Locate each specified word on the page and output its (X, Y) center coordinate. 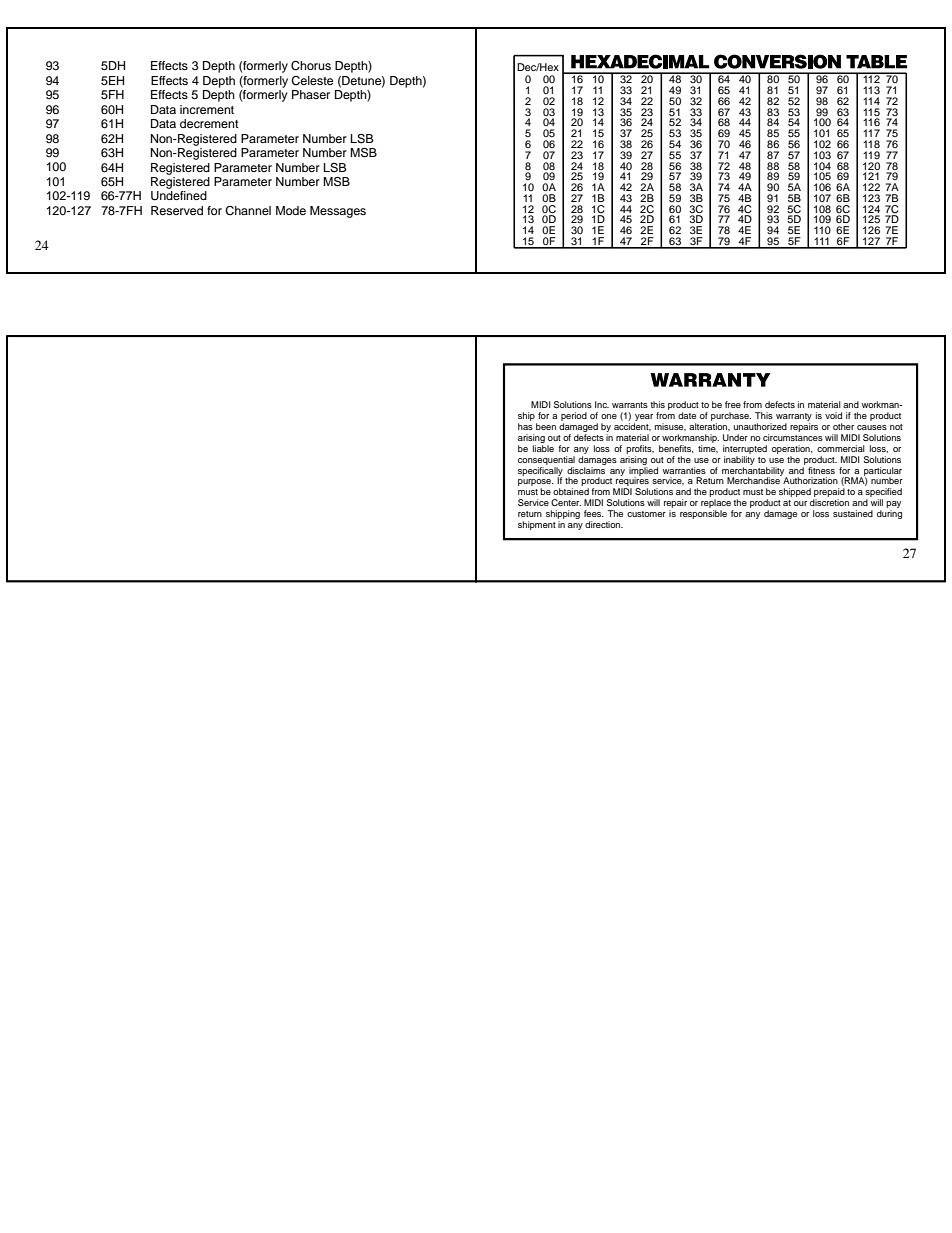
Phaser (311, 94)
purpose (536, 484)
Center (566, 502)
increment (207, 109)
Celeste (312, 81)
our (800, 503)
